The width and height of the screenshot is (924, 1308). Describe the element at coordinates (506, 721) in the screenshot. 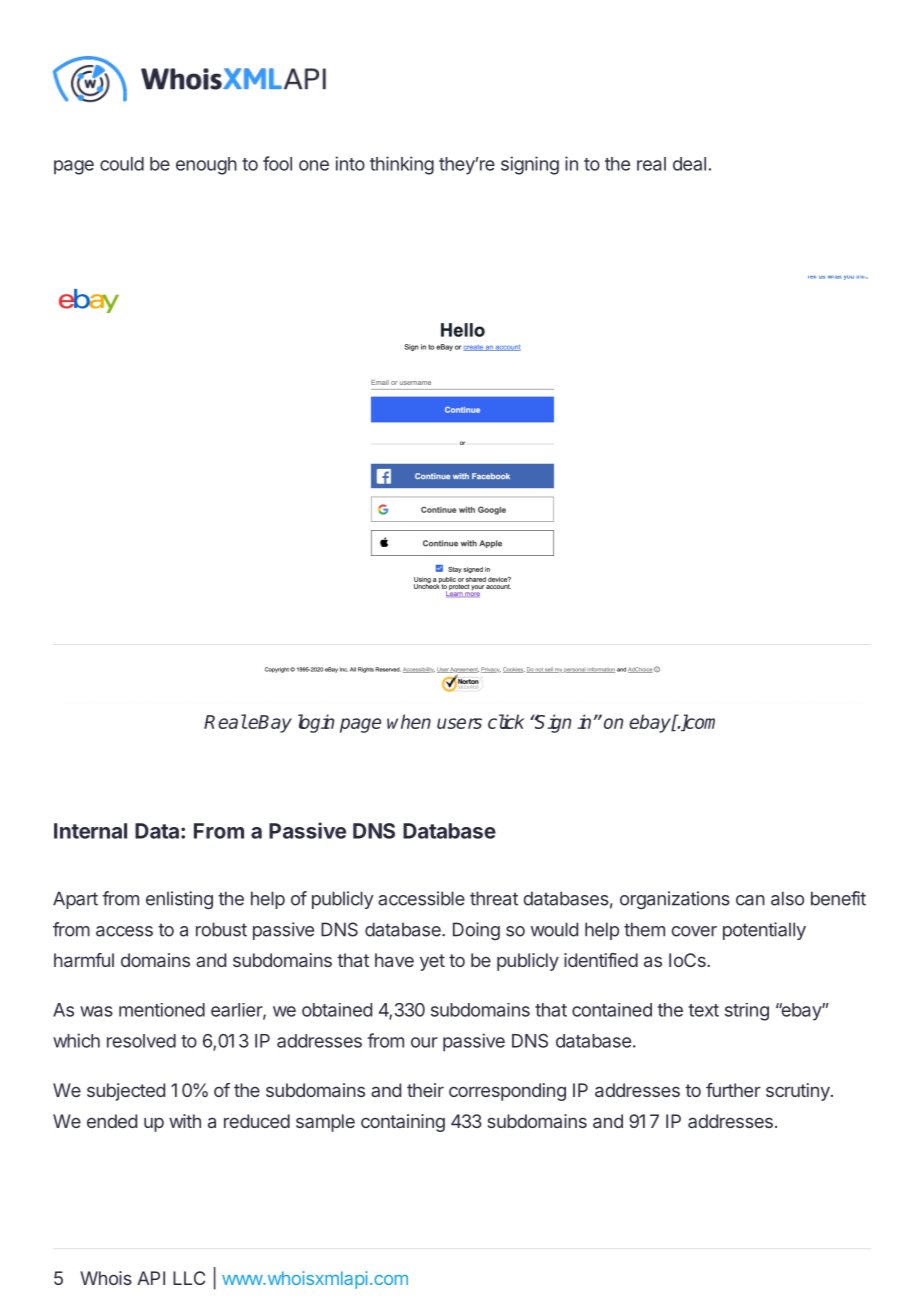

I see `click` at that location.
